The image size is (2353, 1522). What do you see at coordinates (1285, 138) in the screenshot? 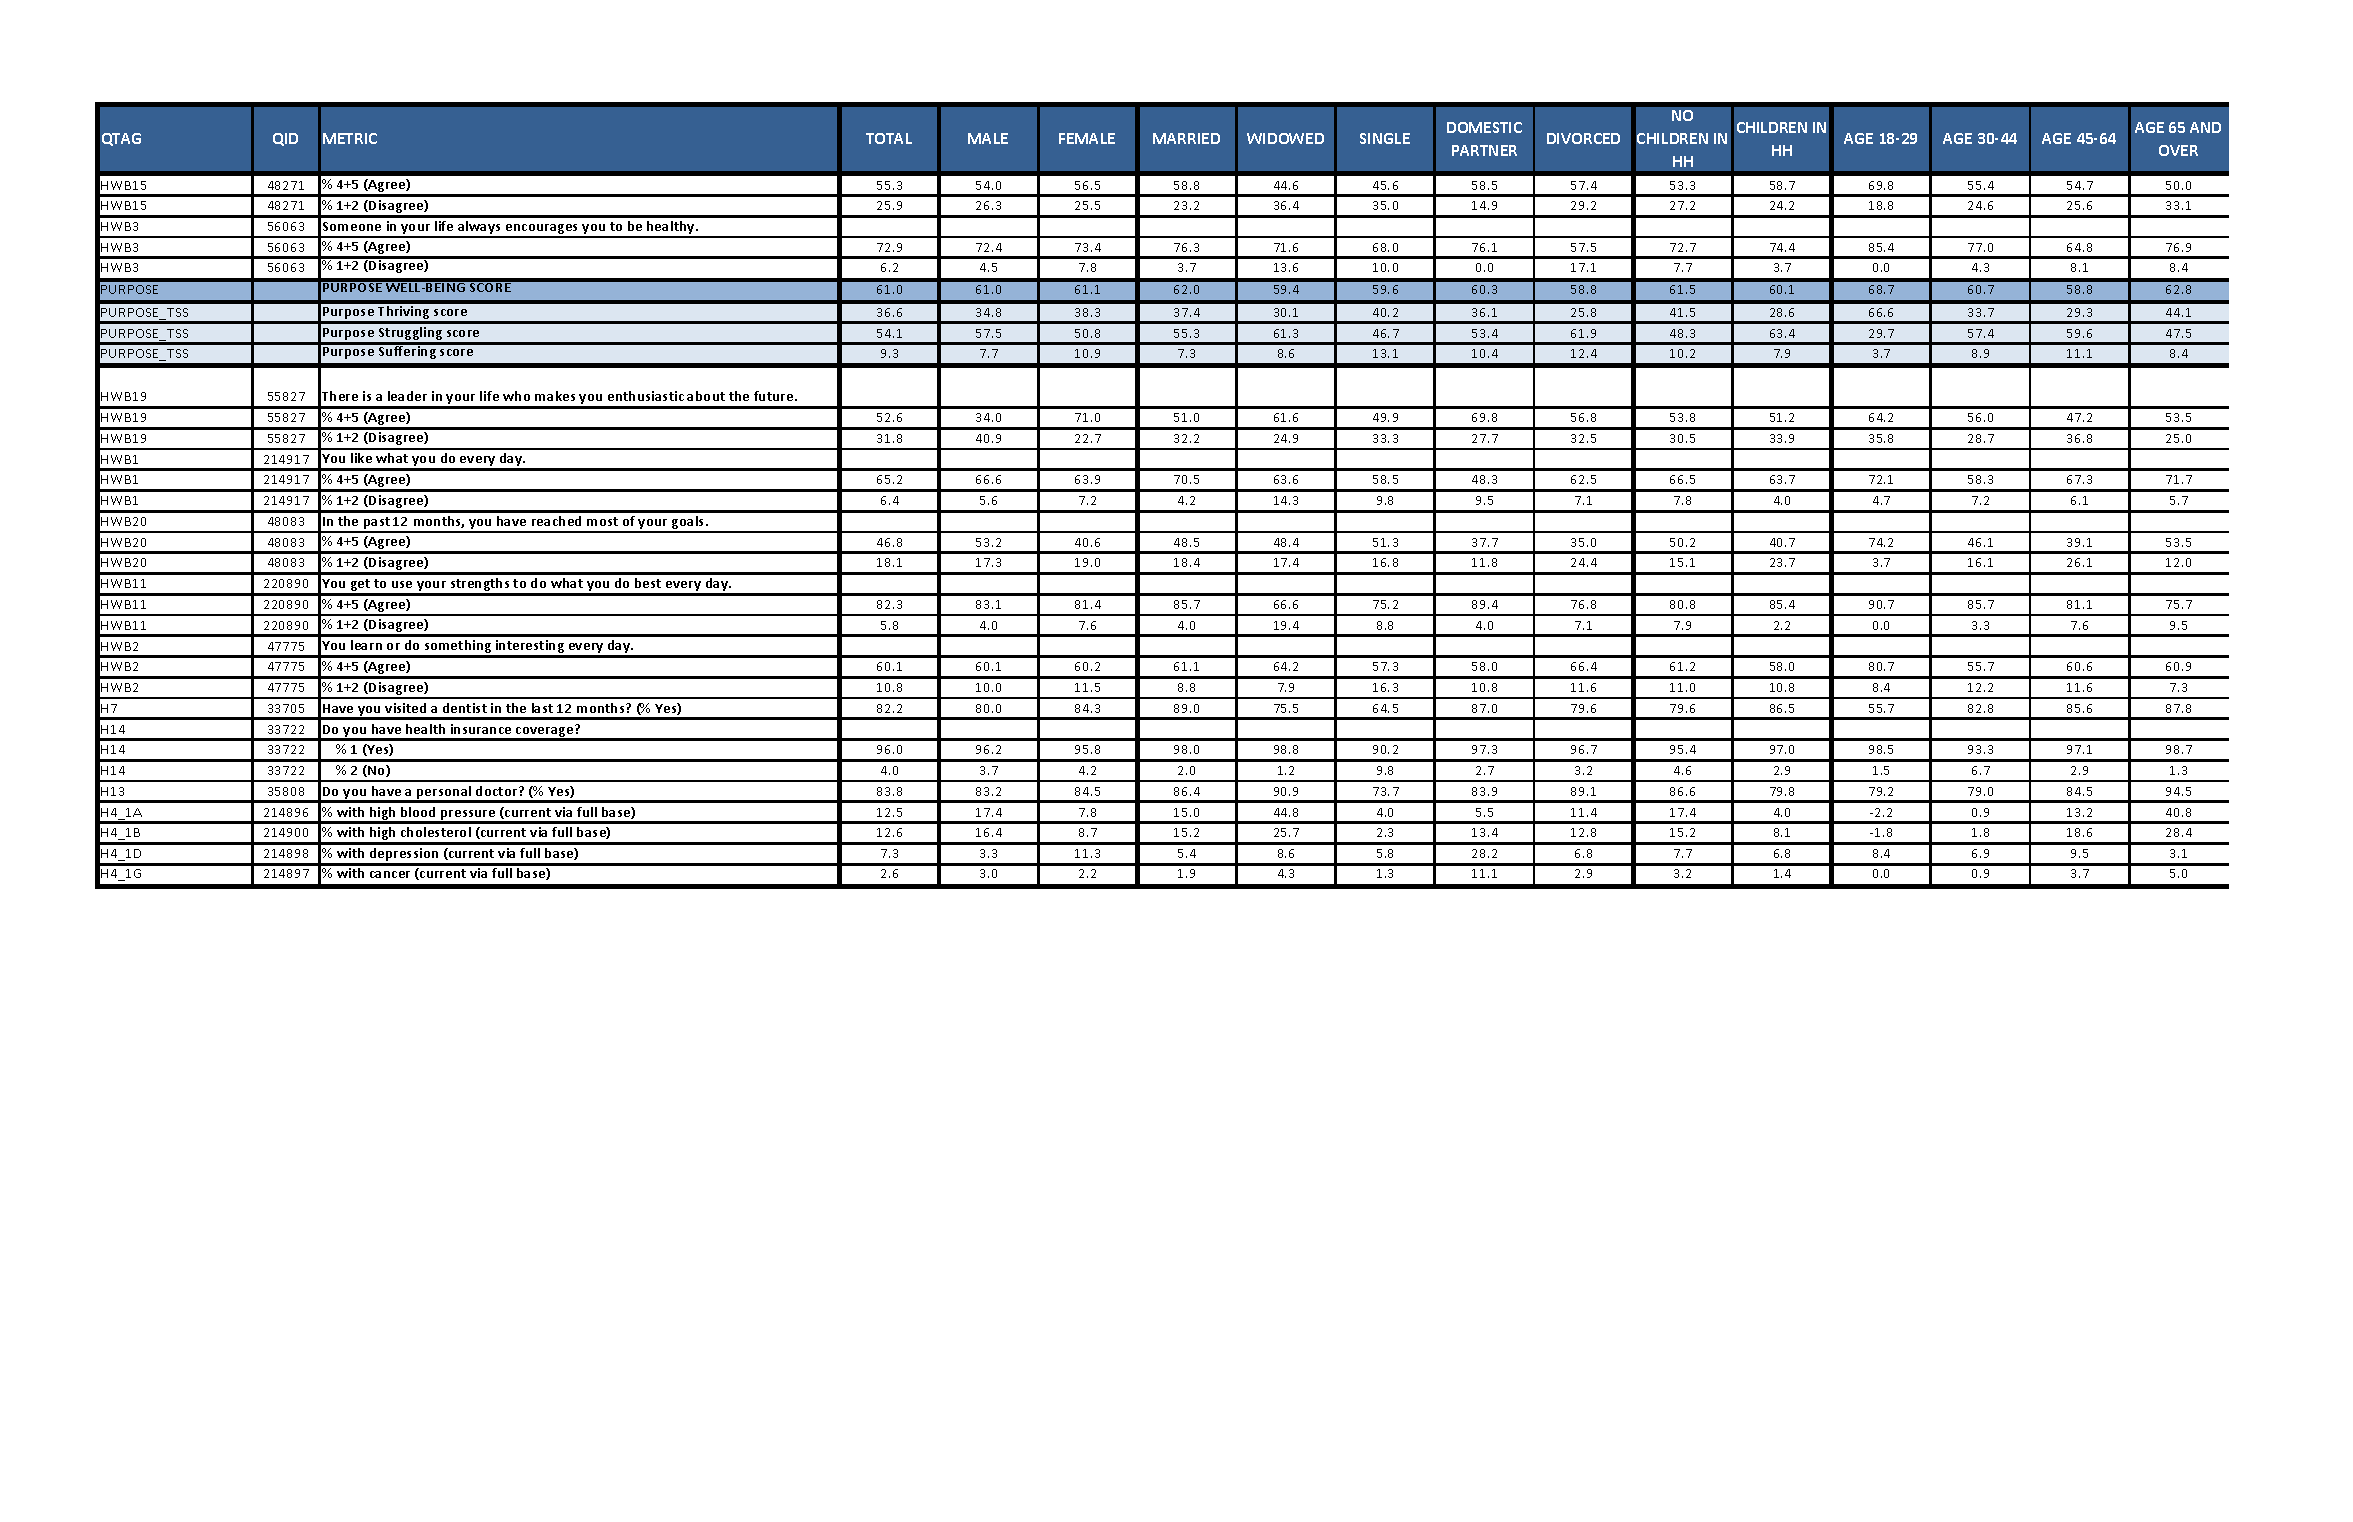
I see `WIDOWED` at bounding box center [1285, 138].
